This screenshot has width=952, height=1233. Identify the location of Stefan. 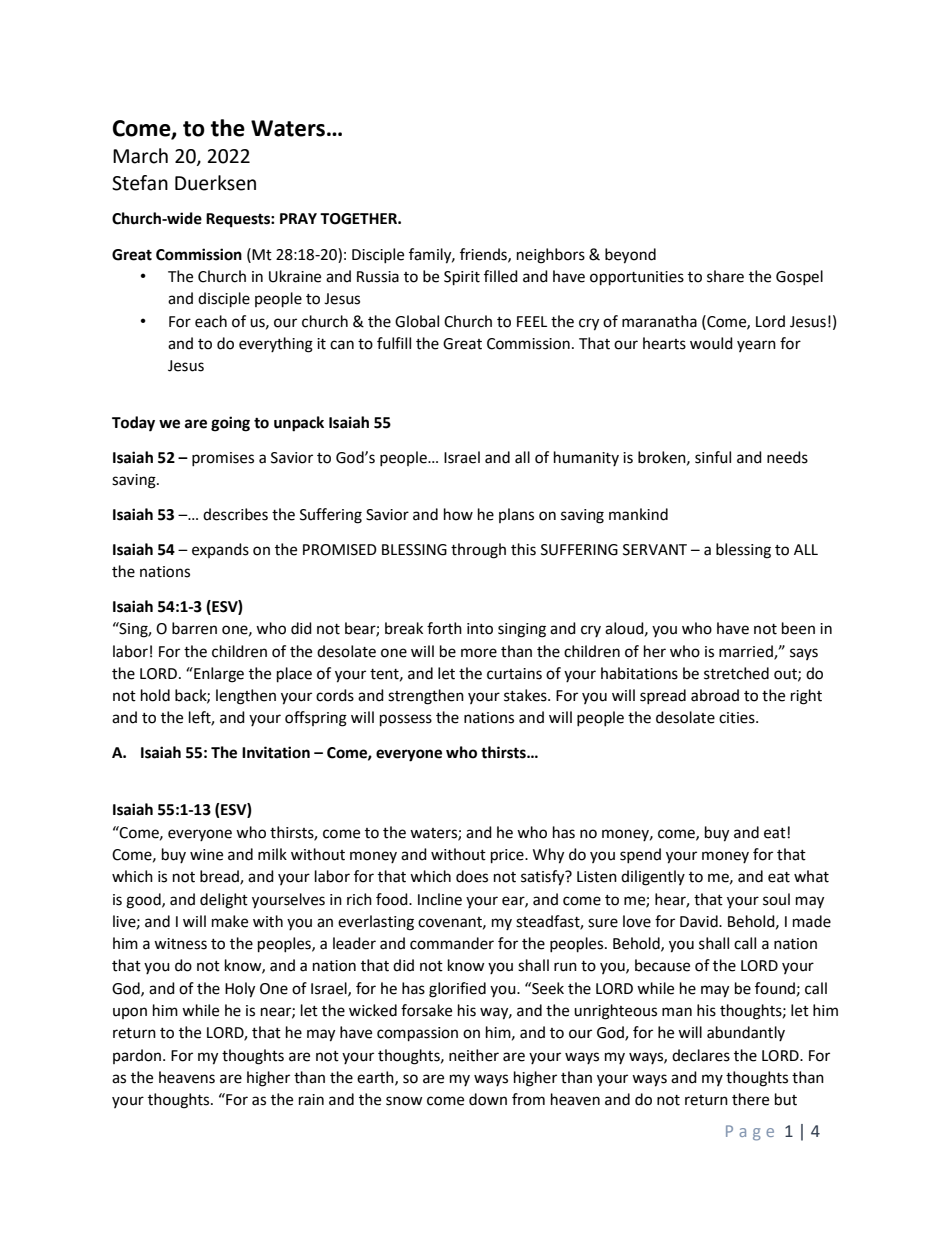
(140, 183).
